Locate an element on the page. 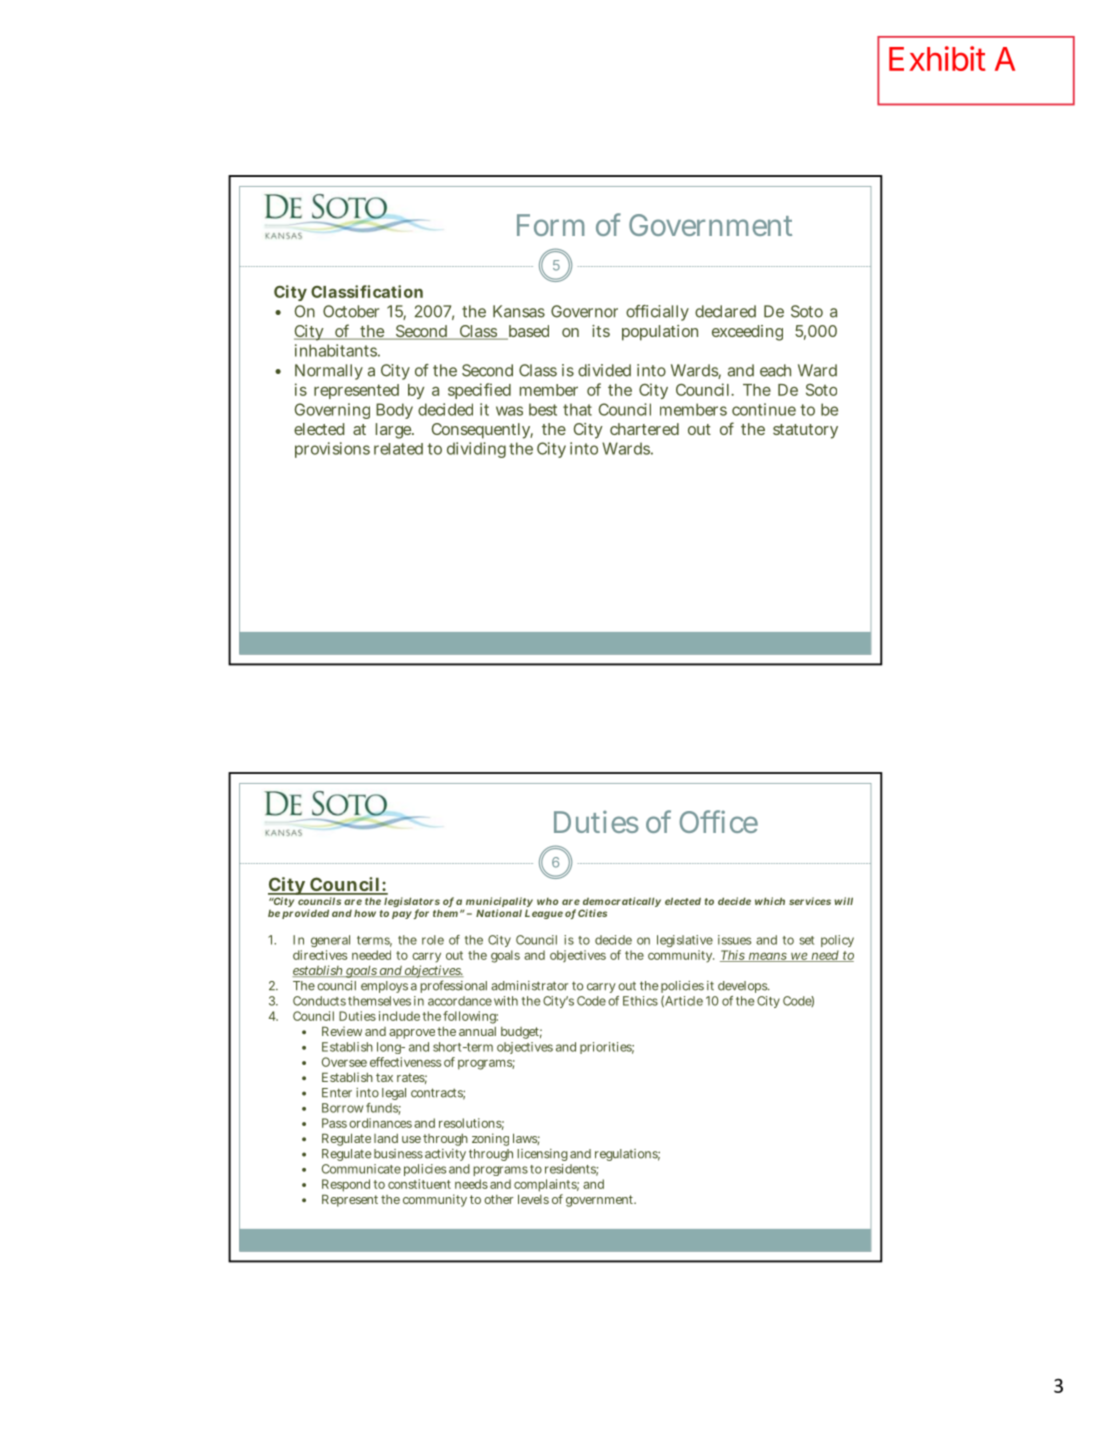  legislators is located at coordinates (412, 903).
